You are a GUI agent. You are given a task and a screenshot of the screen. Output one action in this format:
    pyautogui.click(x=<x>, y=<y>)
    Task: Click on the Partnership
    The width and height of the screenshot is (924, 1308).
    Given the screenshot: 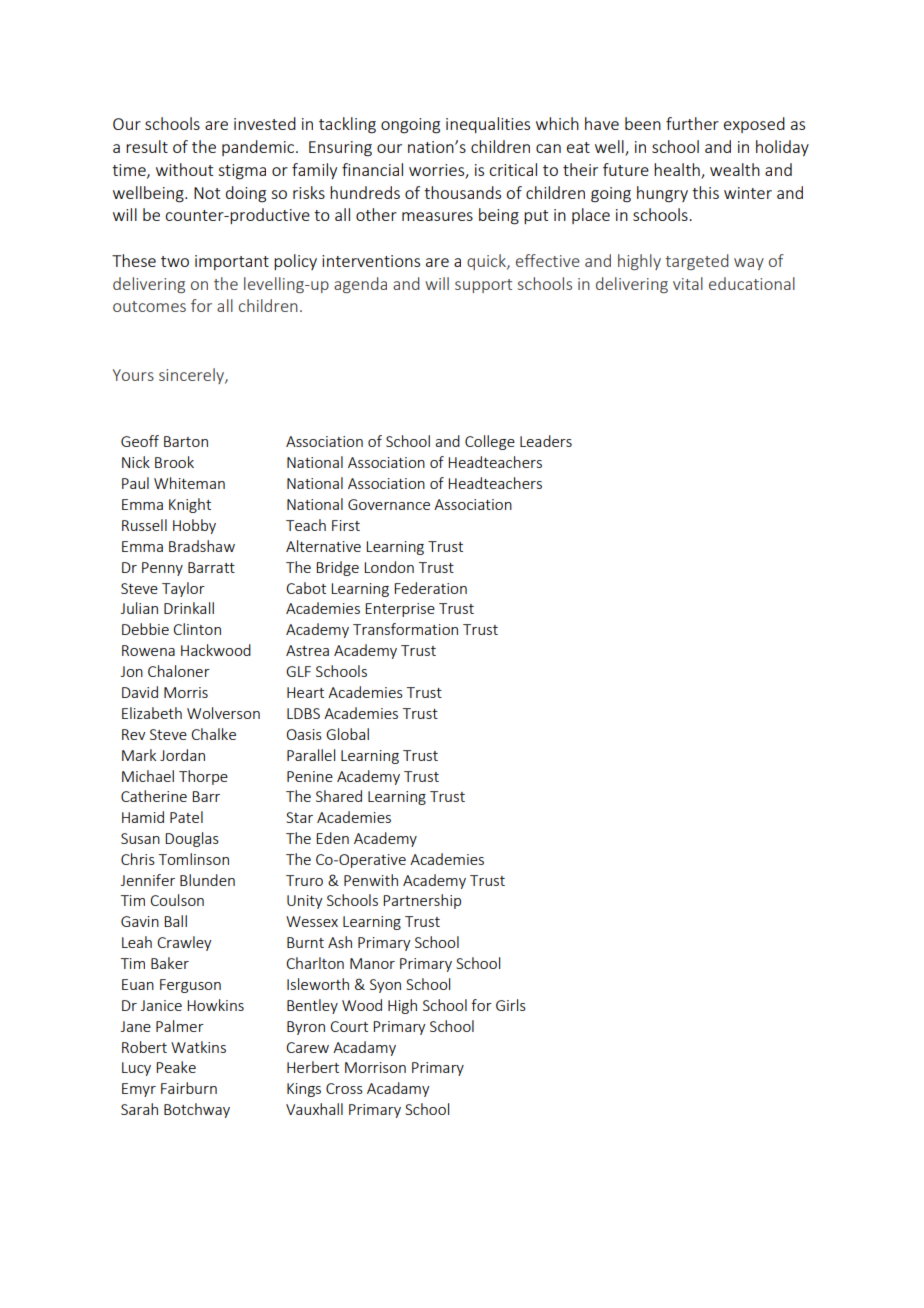 What is the action you would take?
    pyautogui.click(x=422, y=901)
